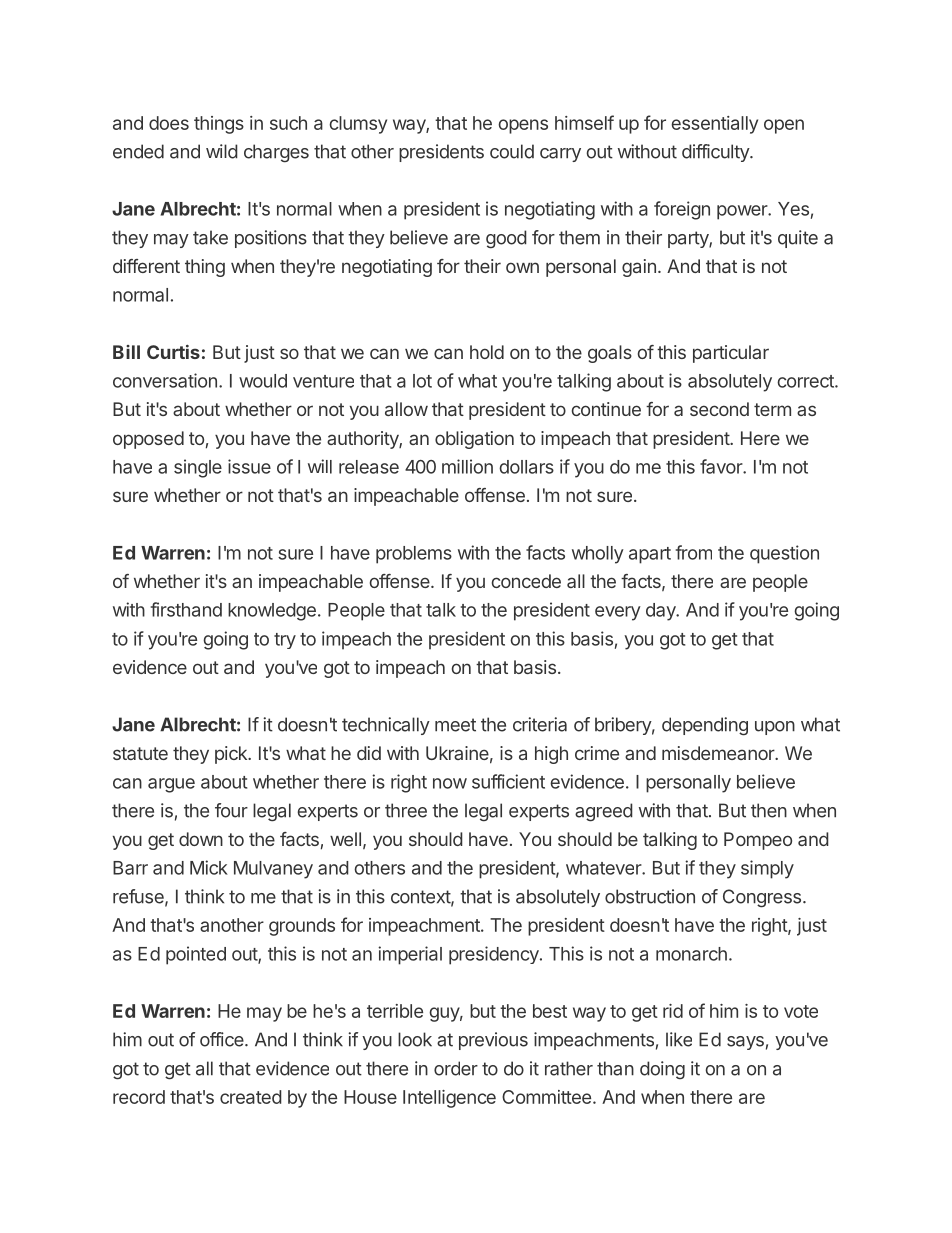 The image size is (952, 1233). Describe the element at coordinates (662, 612) in the document. I see `day` at that location.
